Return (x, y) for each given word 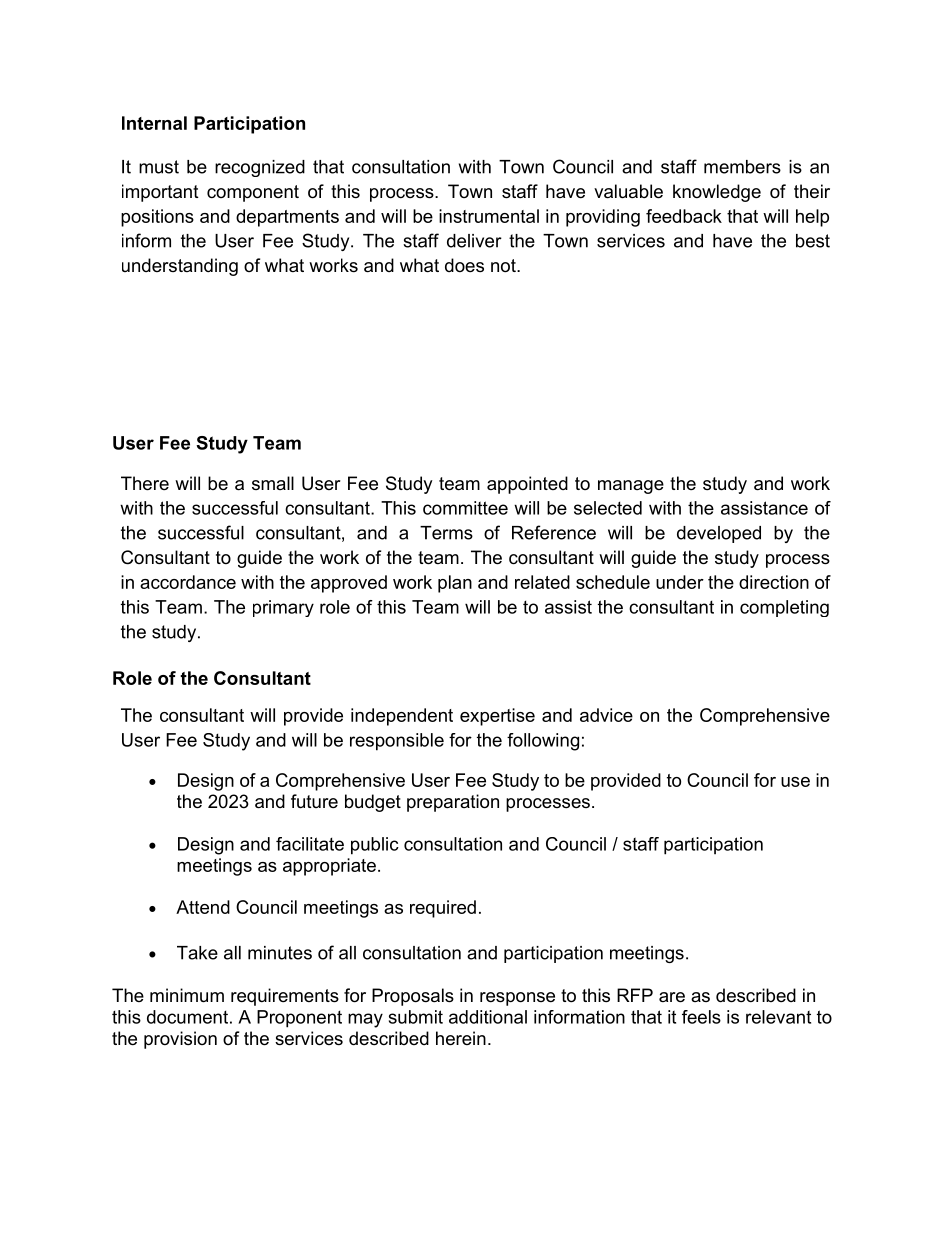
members (742, 167)
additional (488, 1017)
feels (701, 1017)
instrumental (489, 216)
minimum (187, 995)
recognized (260, 168)
